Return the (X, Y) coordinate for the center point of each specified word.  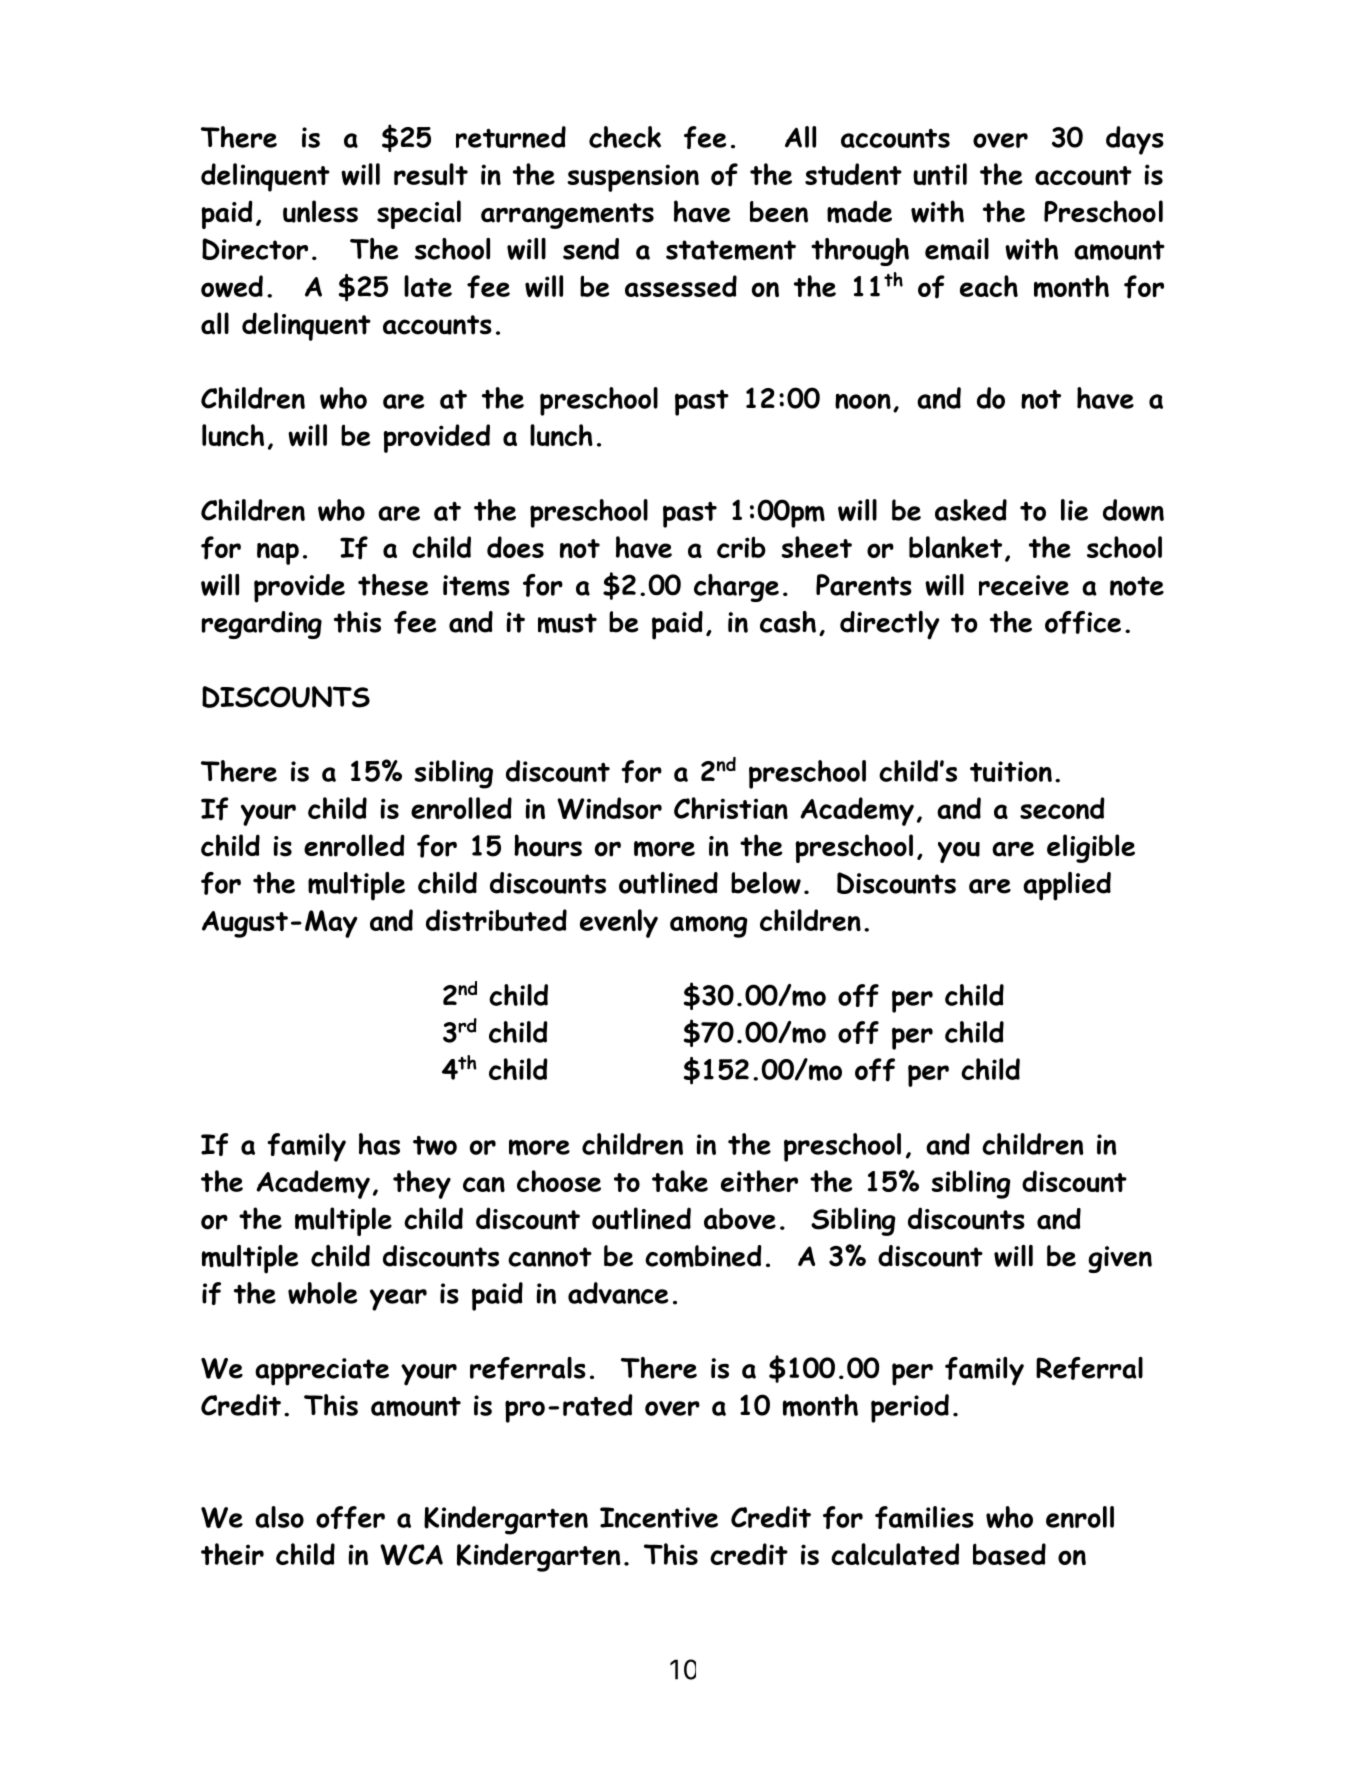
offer (350, 1517)
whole (322, 1293)
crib (741, 547)
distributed (496, 920)
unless (320, 211)
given (1120, 1259)
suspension (633, 178)
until (940, 174)
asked (971, 510)
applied (1067, 886)
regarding (262, 625)
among (708, 926)
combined (703, 1256)
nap (278, 554)
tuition (1011, 771)
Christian (731, 808)
